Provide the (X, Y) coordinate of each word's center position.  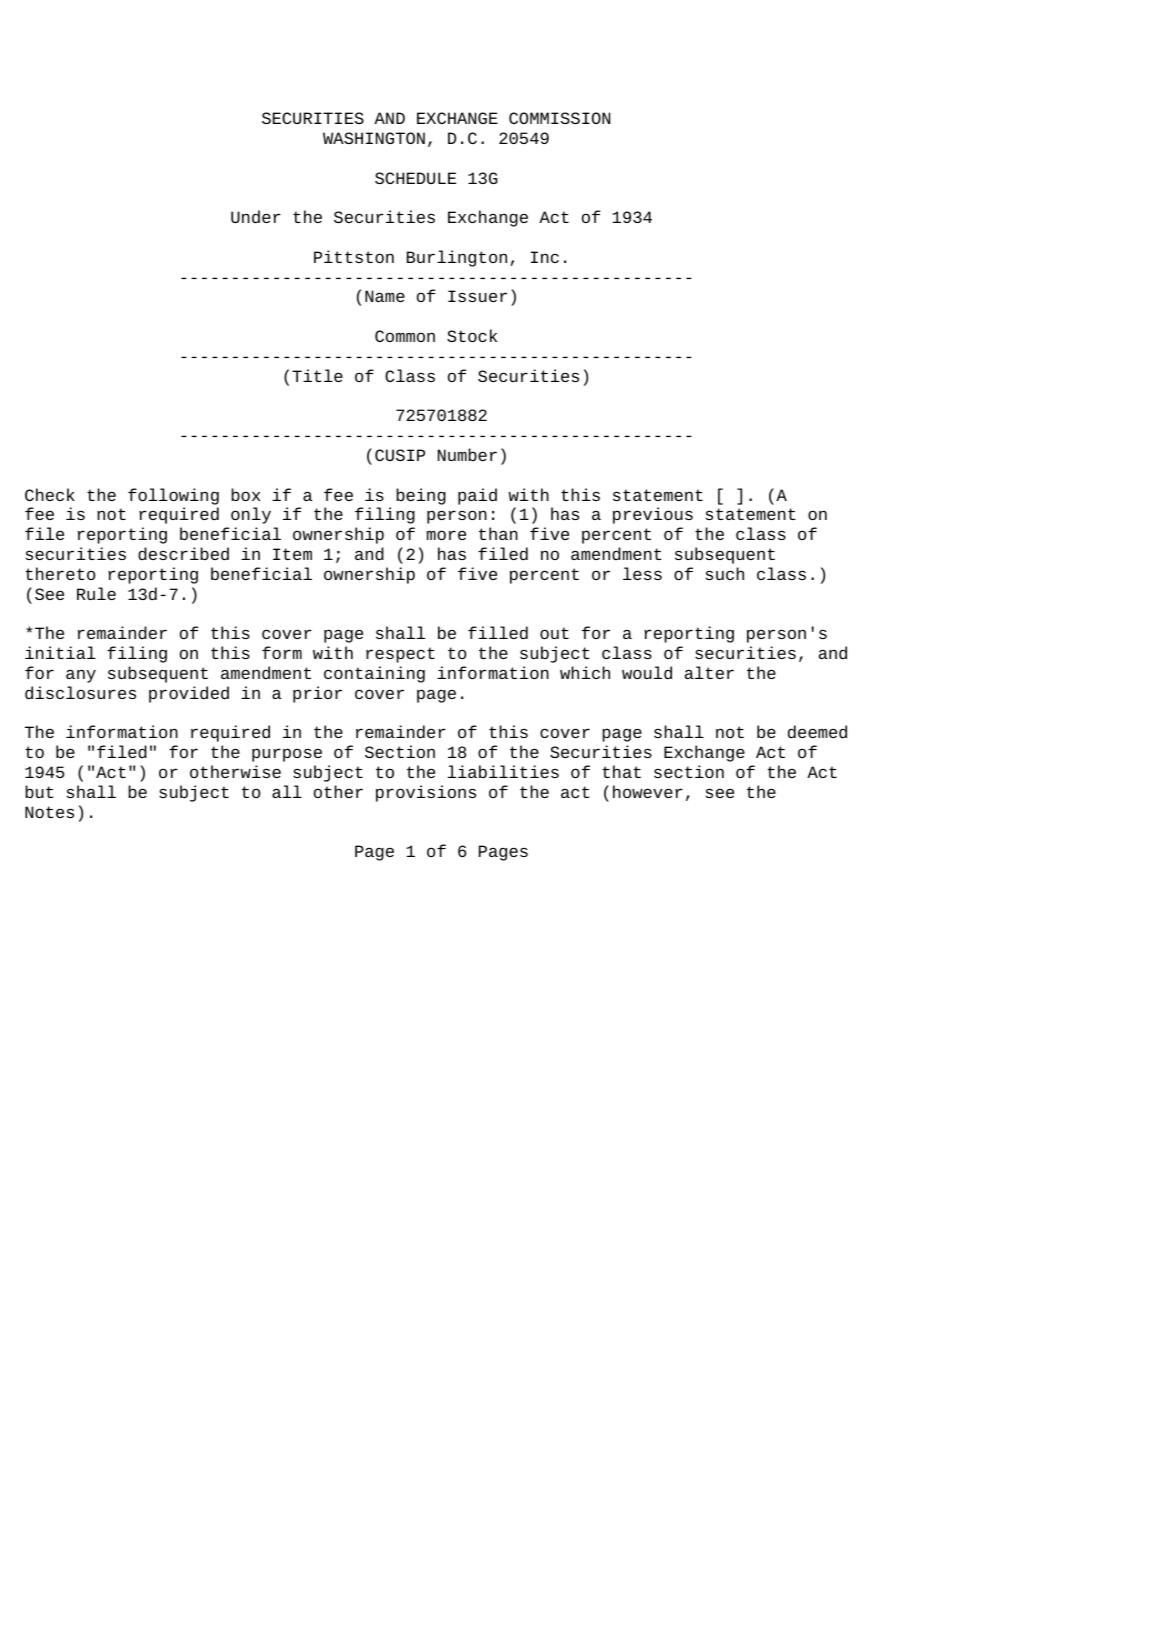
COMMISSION (559, 118)
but (39, 791)
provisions (426, 793)
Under (256, 217)
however (648, 791)
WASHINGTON (374, 138)
